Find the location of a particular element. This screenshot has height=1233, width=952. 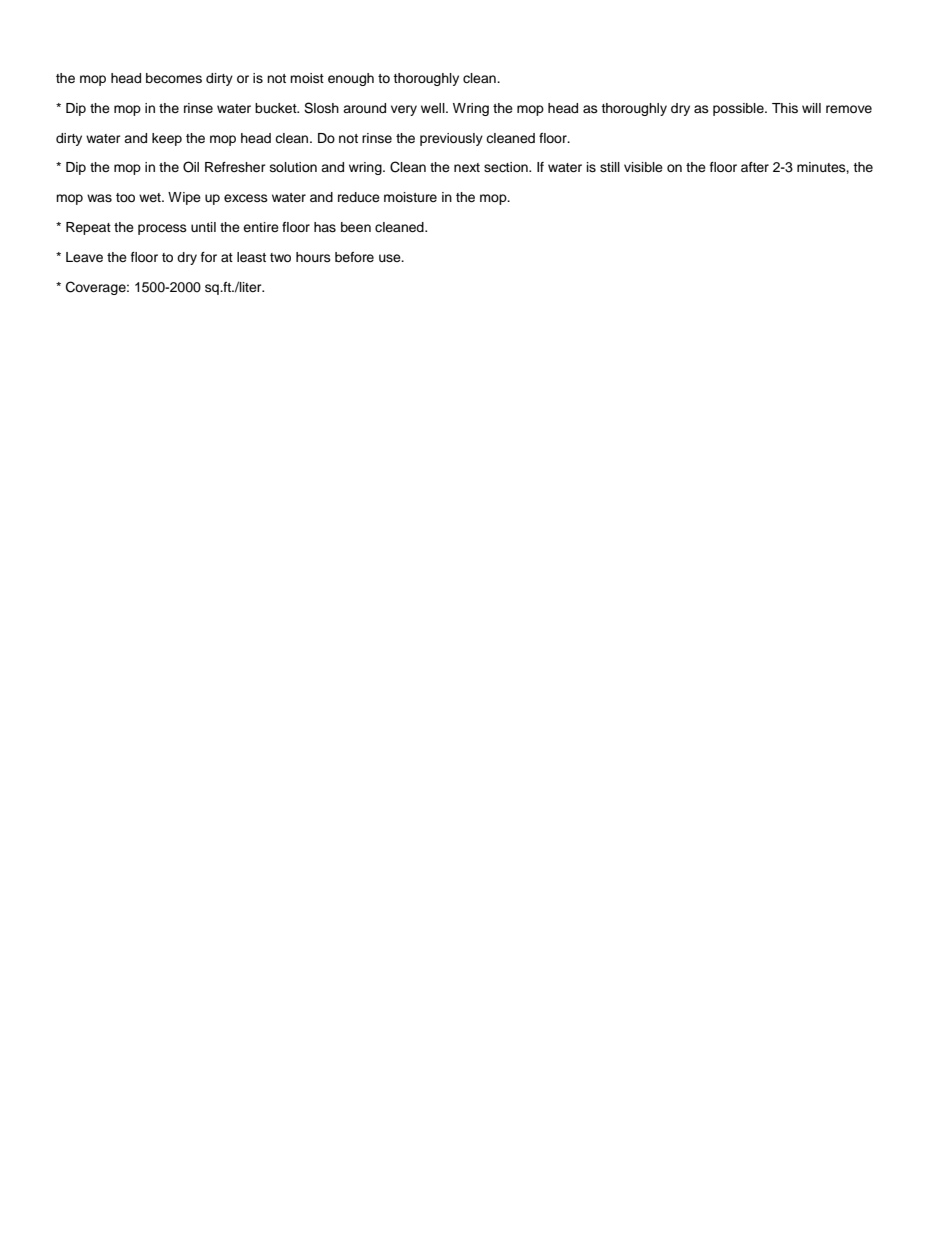

next is located at coordinates (467, 167).
